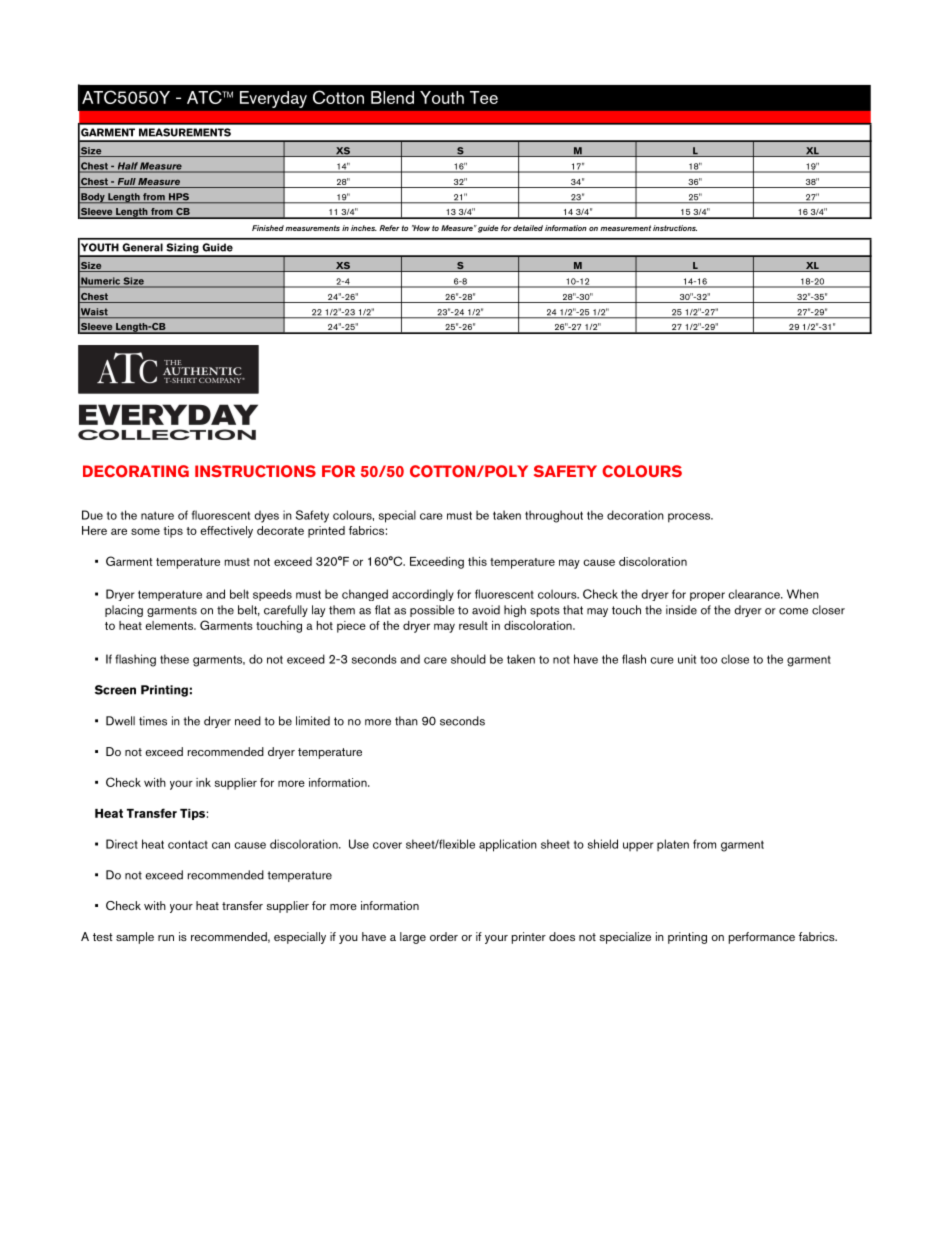  I want to click on detailed, so click(528, 228).
